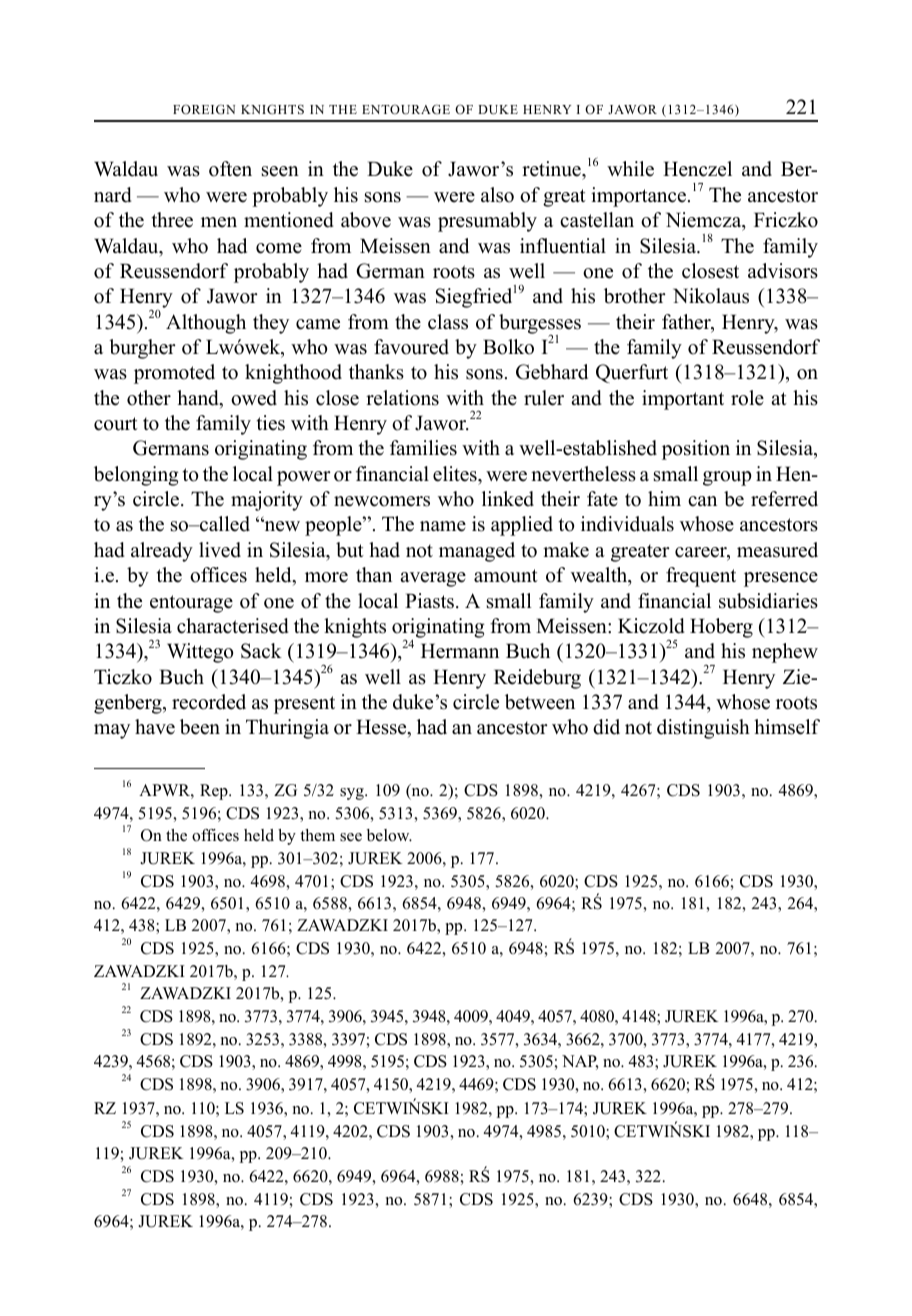  I want to click on himself, so click(787, 727).
